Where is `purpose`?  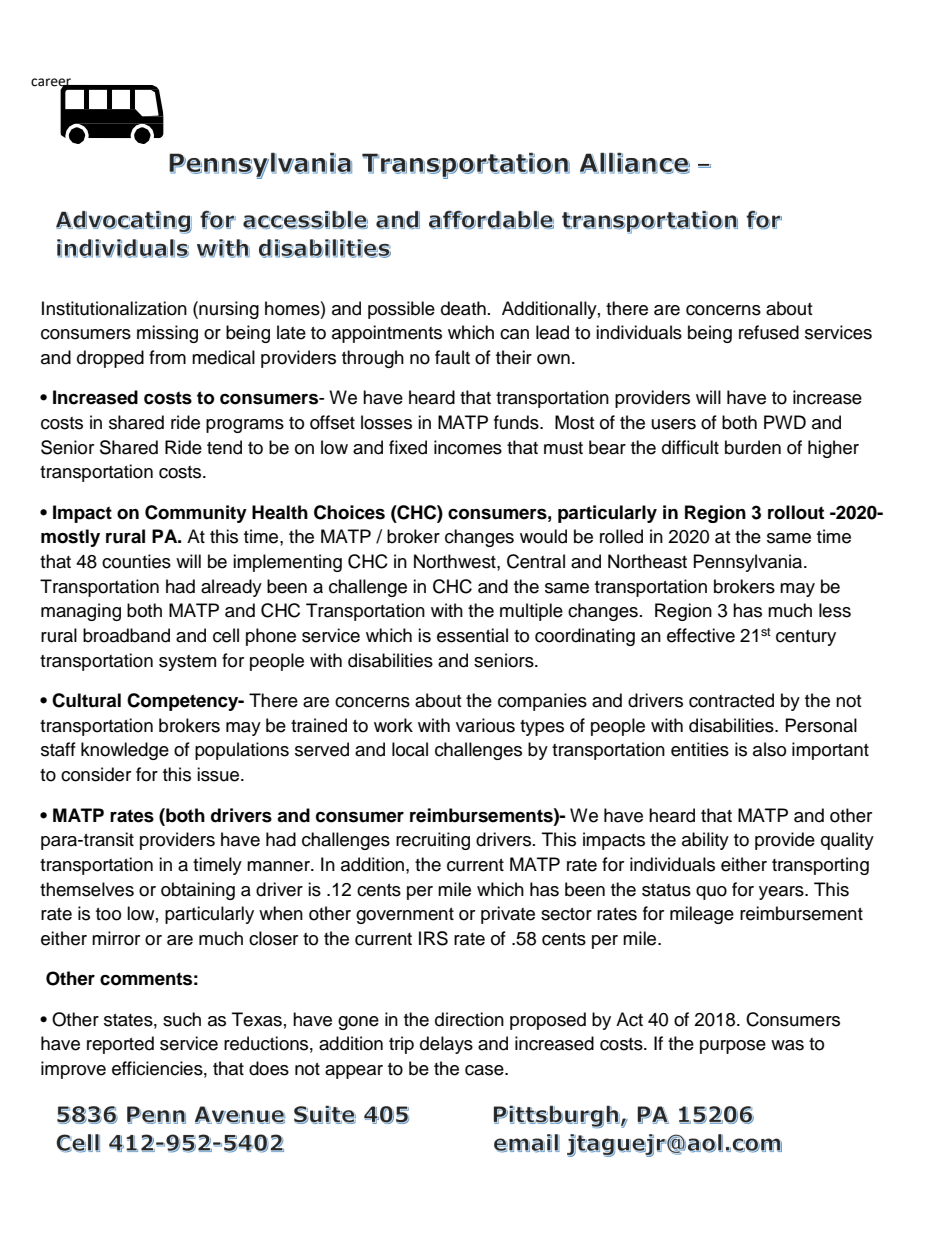 purpose is located at coordinates (733, 1047).
